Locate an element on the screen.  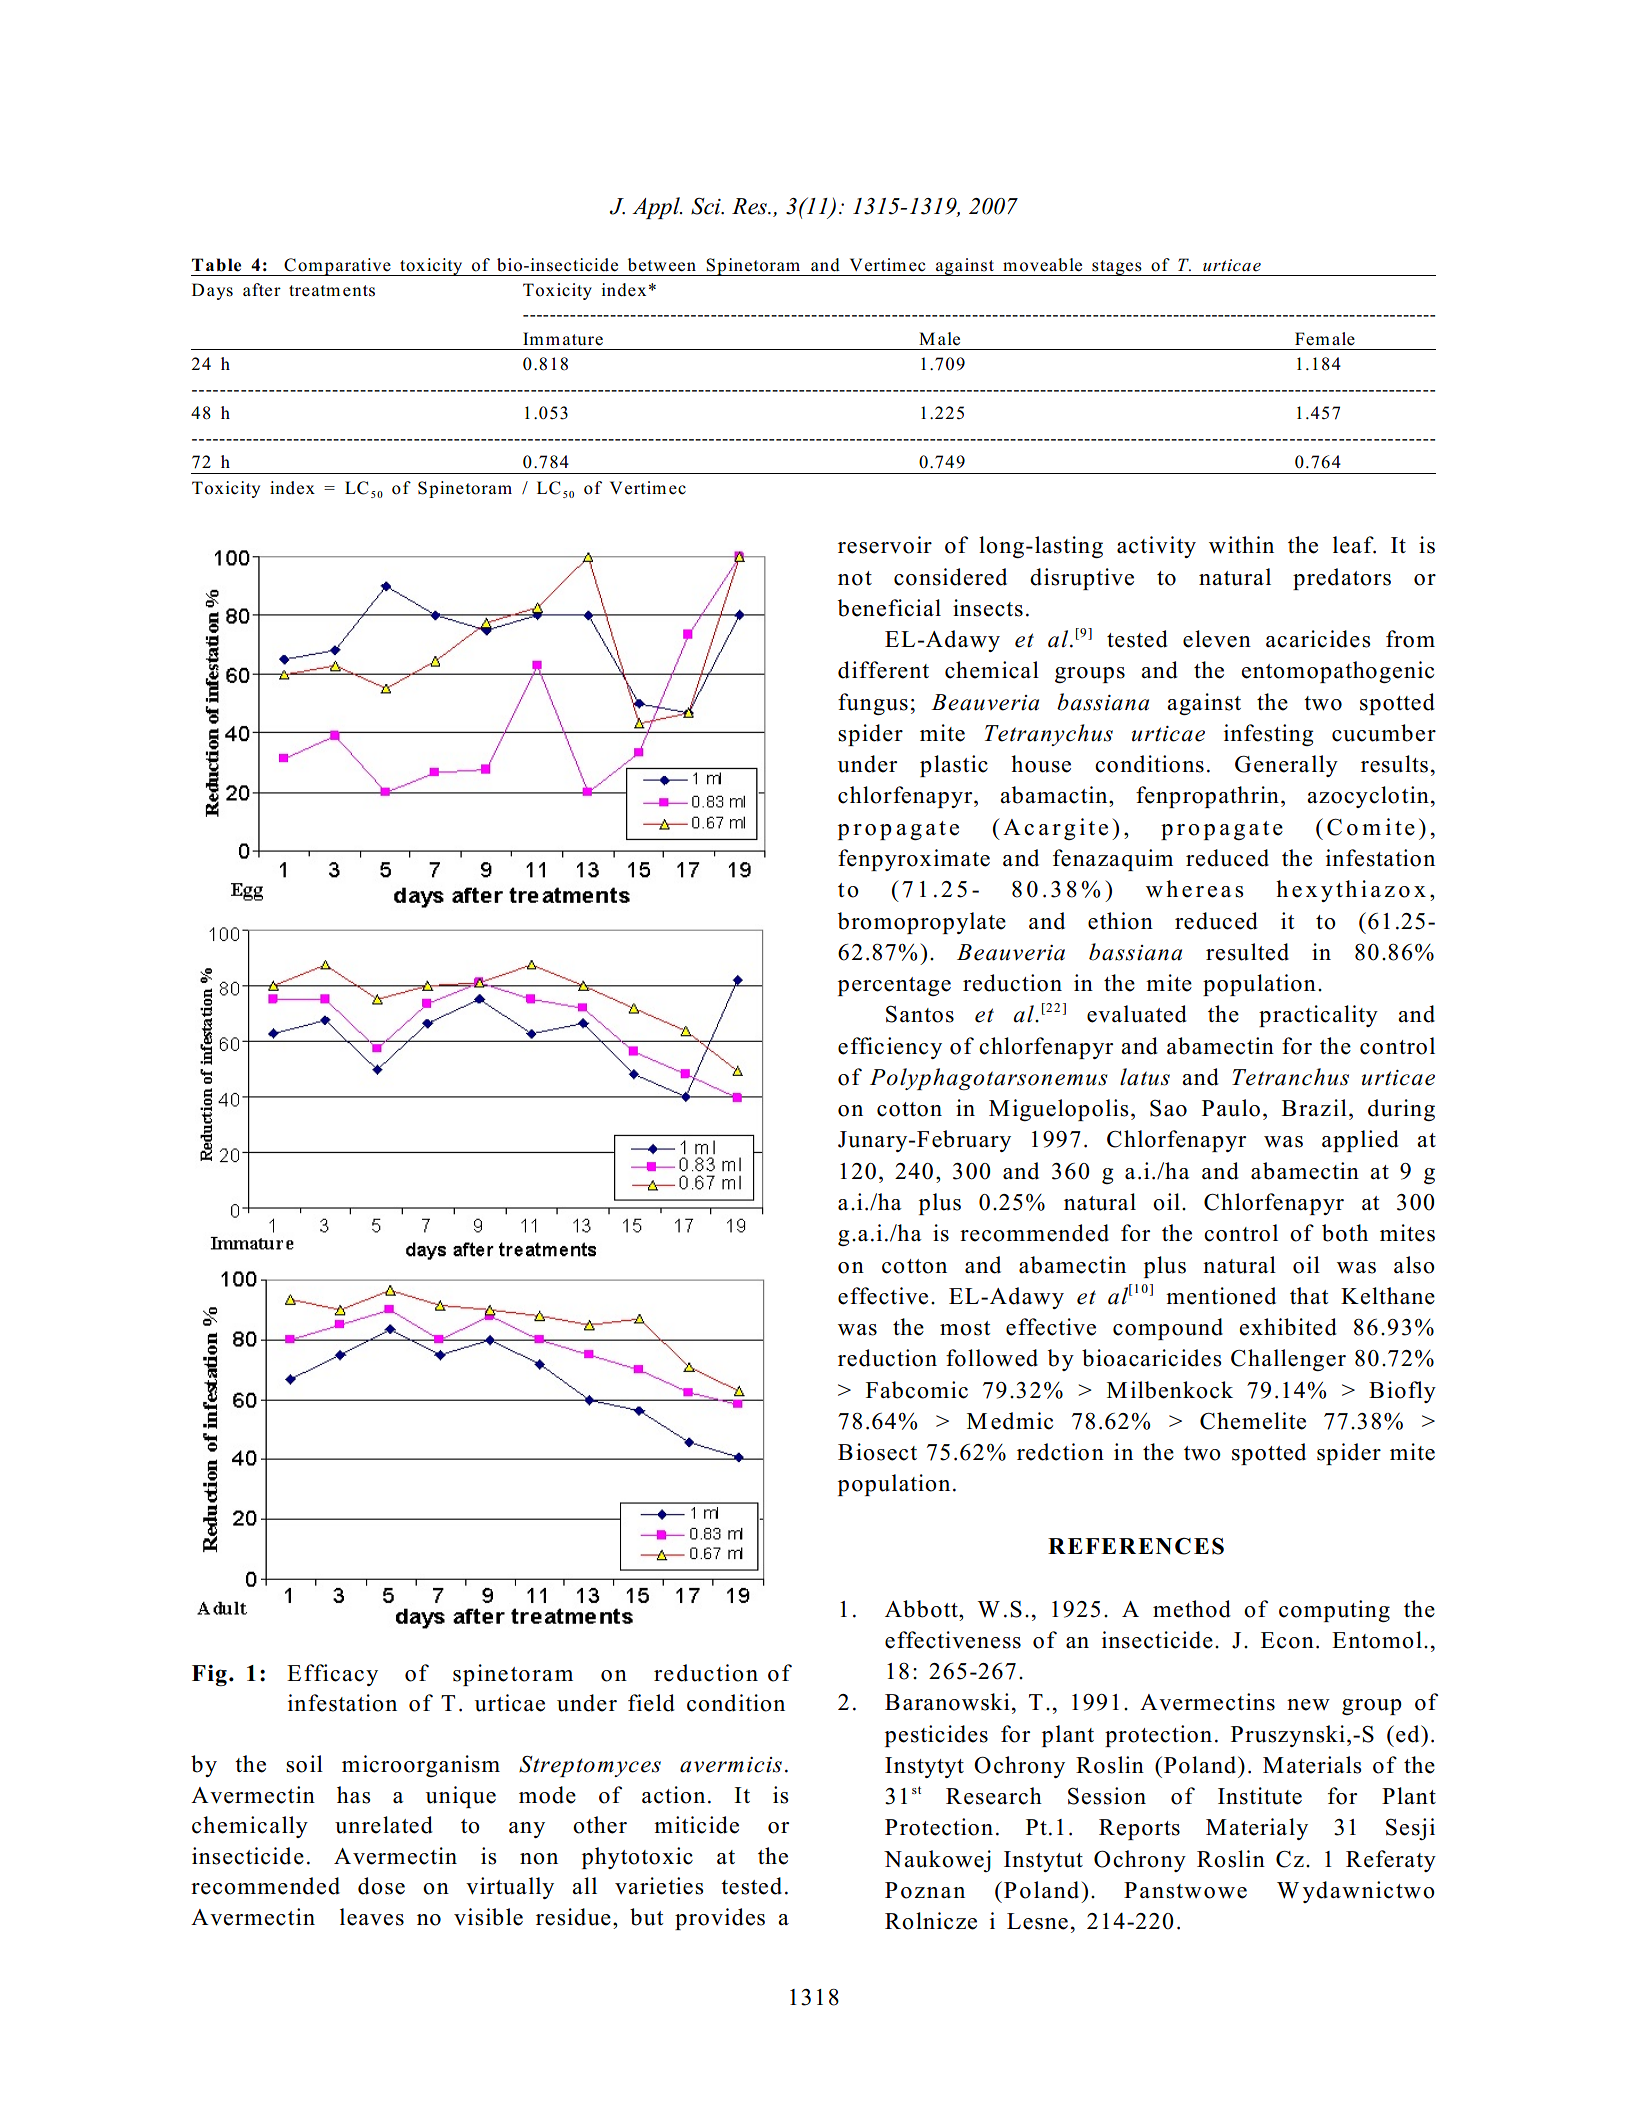
after is located at coordinates (262, 290).
